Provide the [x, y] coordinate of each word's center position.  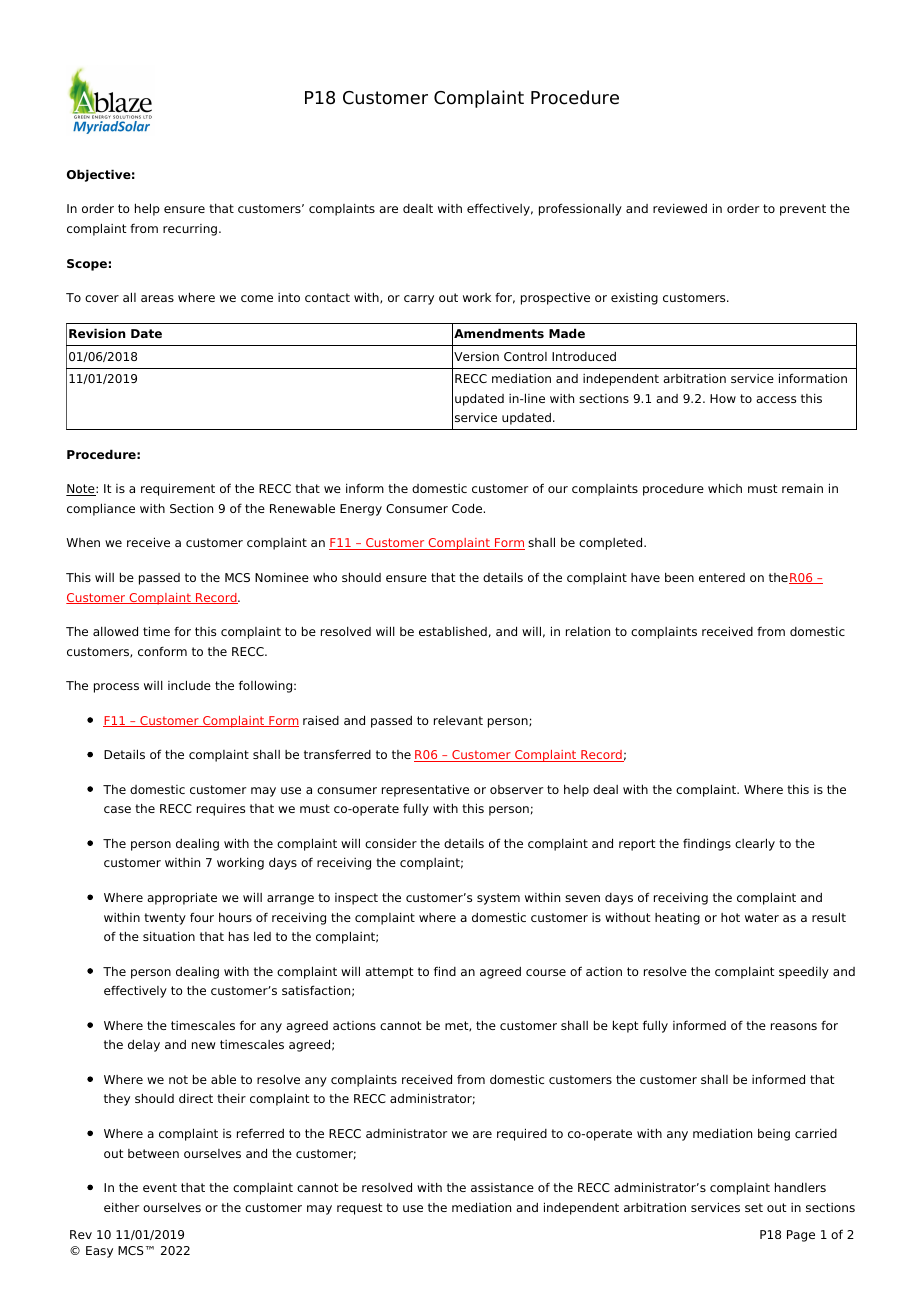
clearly [755, 844]
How [723, 398]
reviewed [680, 208]
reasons [794, 1026]
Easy [99, 1252]
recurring [191, 230]
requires [221, 810]
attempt [389, 973]
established [453, 631]
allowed [115, 631]
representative [425, 790]
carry [419, 300]
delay [144, 1046]
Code [468, 508]
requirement [178, 489]
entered [722, 577]
